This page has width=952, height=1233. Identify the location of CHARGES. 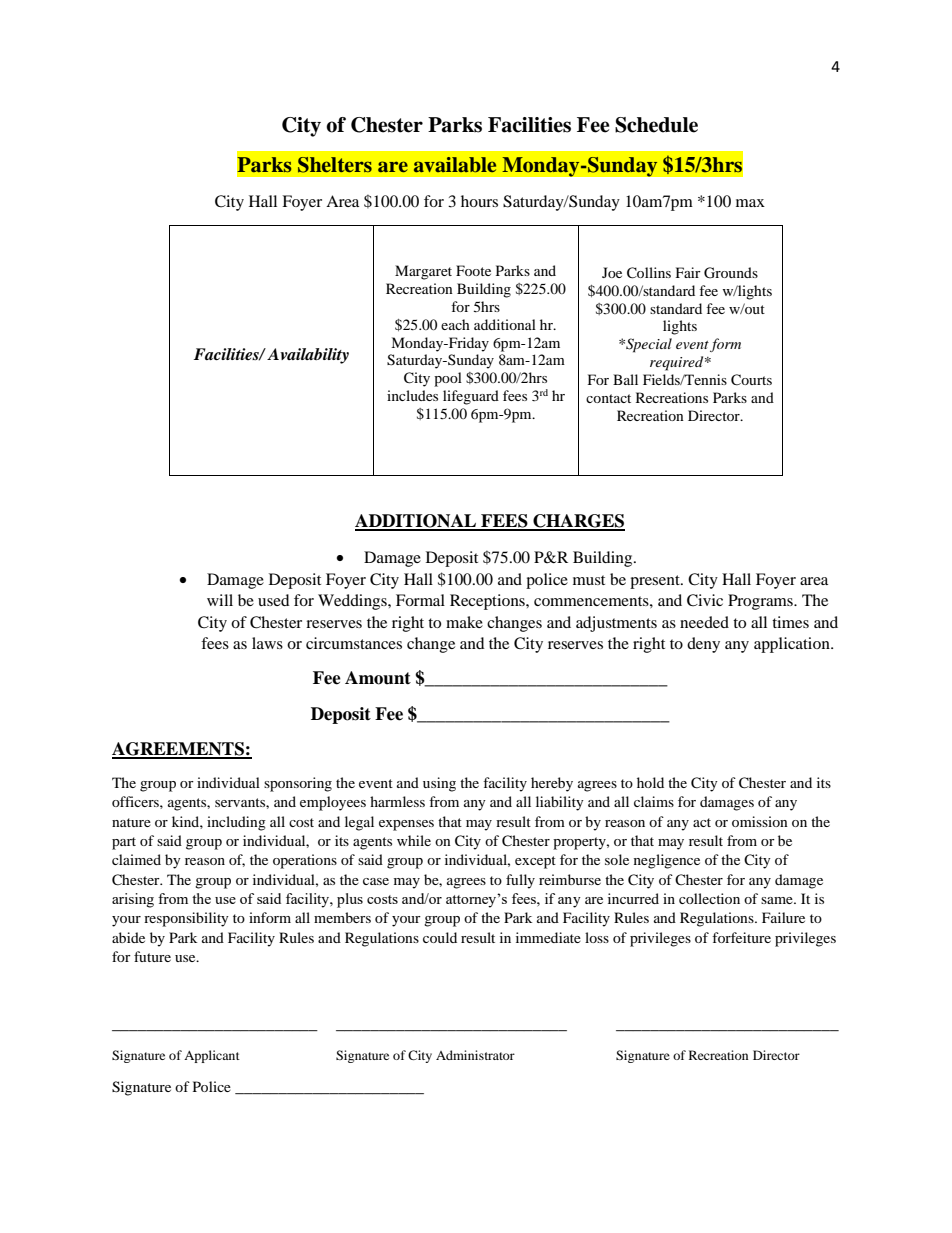
(578, 522).
